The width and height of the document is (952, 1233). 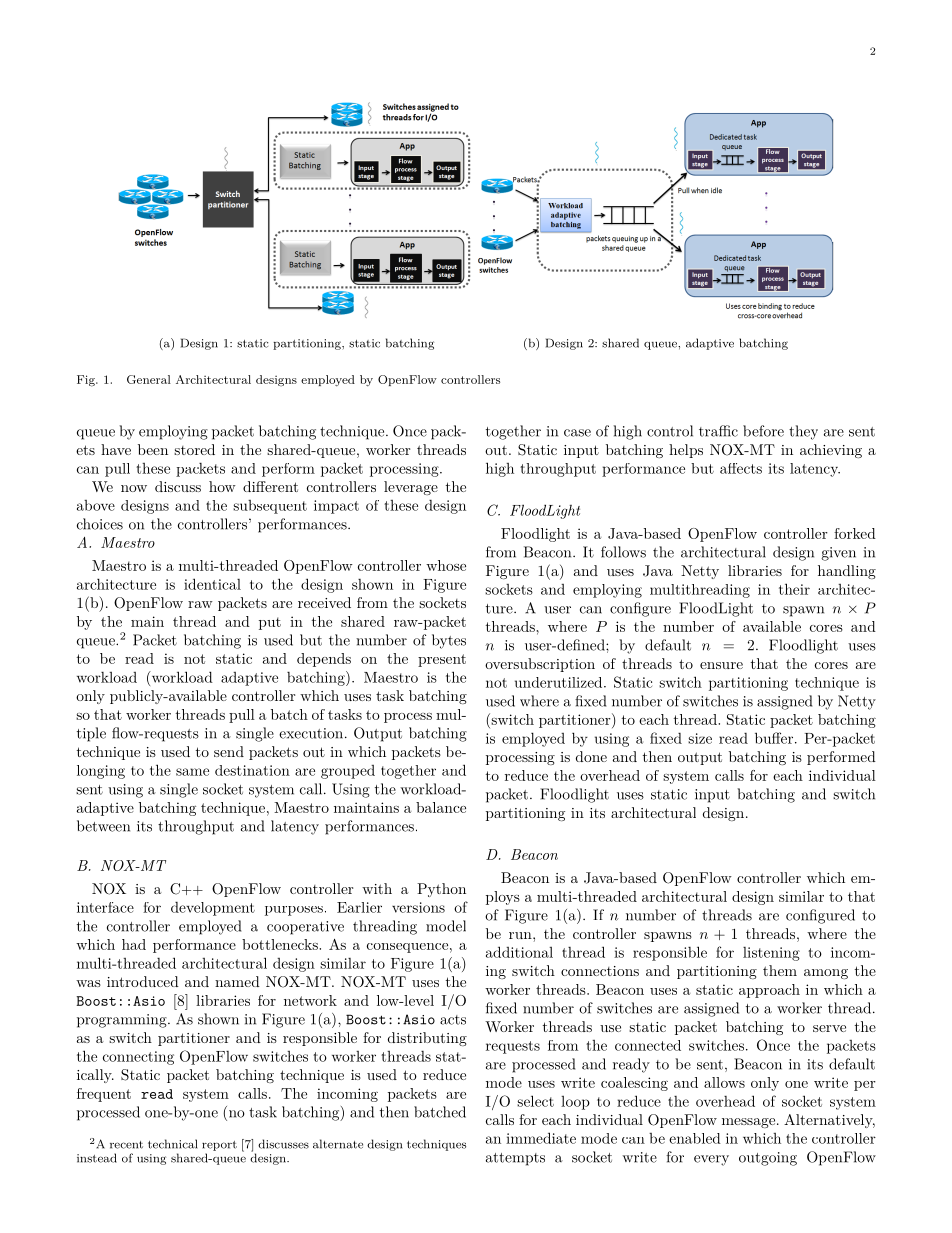 What do you see at coordinates (441, 807) in the document?
I see `balance` at bounding box center [441, 807].
